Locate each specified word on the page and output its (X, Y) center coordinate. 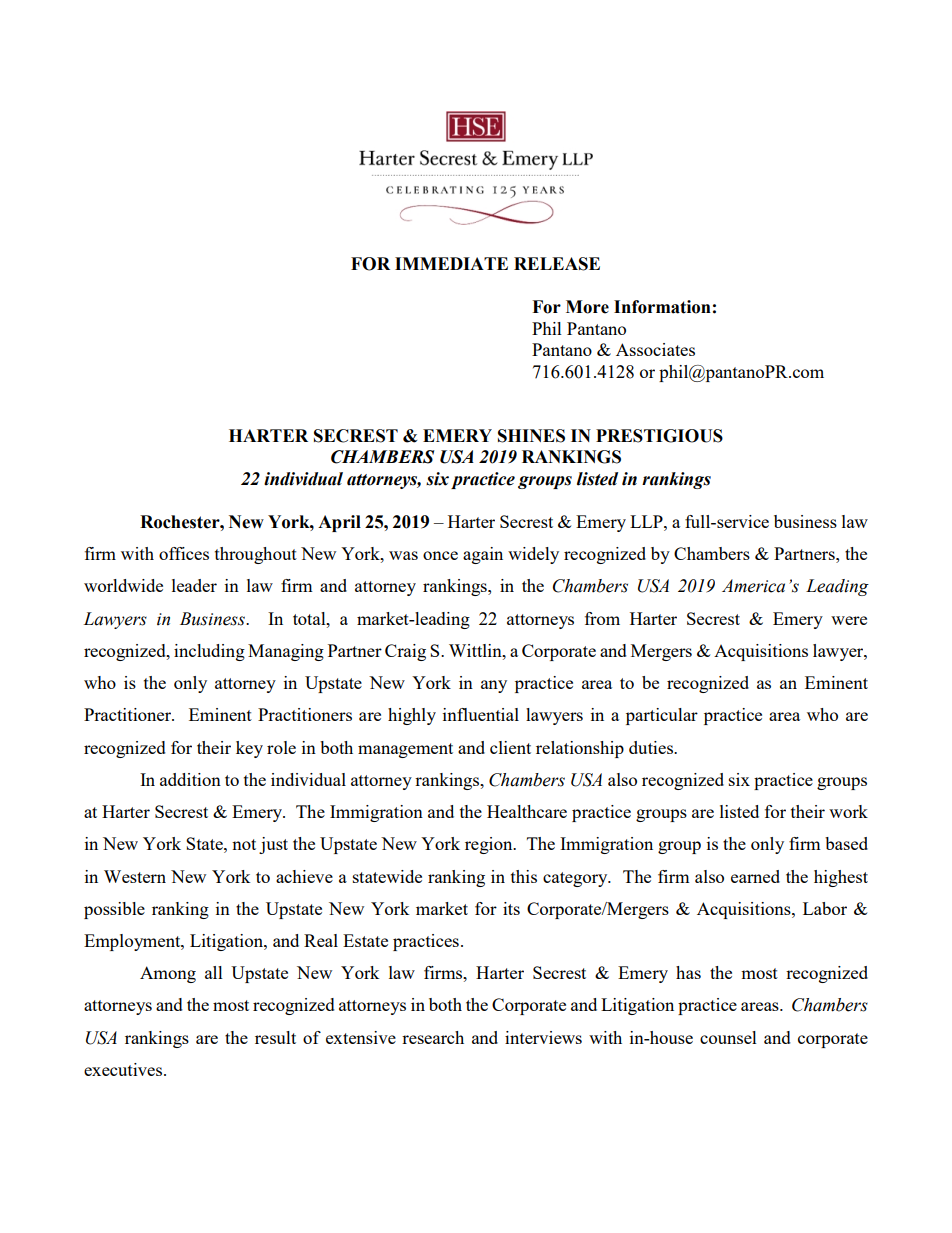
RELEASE (557, 264)
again (483, 555)
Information (662, 307)
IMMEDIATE (451, 263)
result (275, 1037)
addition (190, 779)
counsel (728, 1037)
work (848, 811)
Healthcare (527, 811)
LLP (647, 521)
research (433, 1037)
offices (184, 553)
